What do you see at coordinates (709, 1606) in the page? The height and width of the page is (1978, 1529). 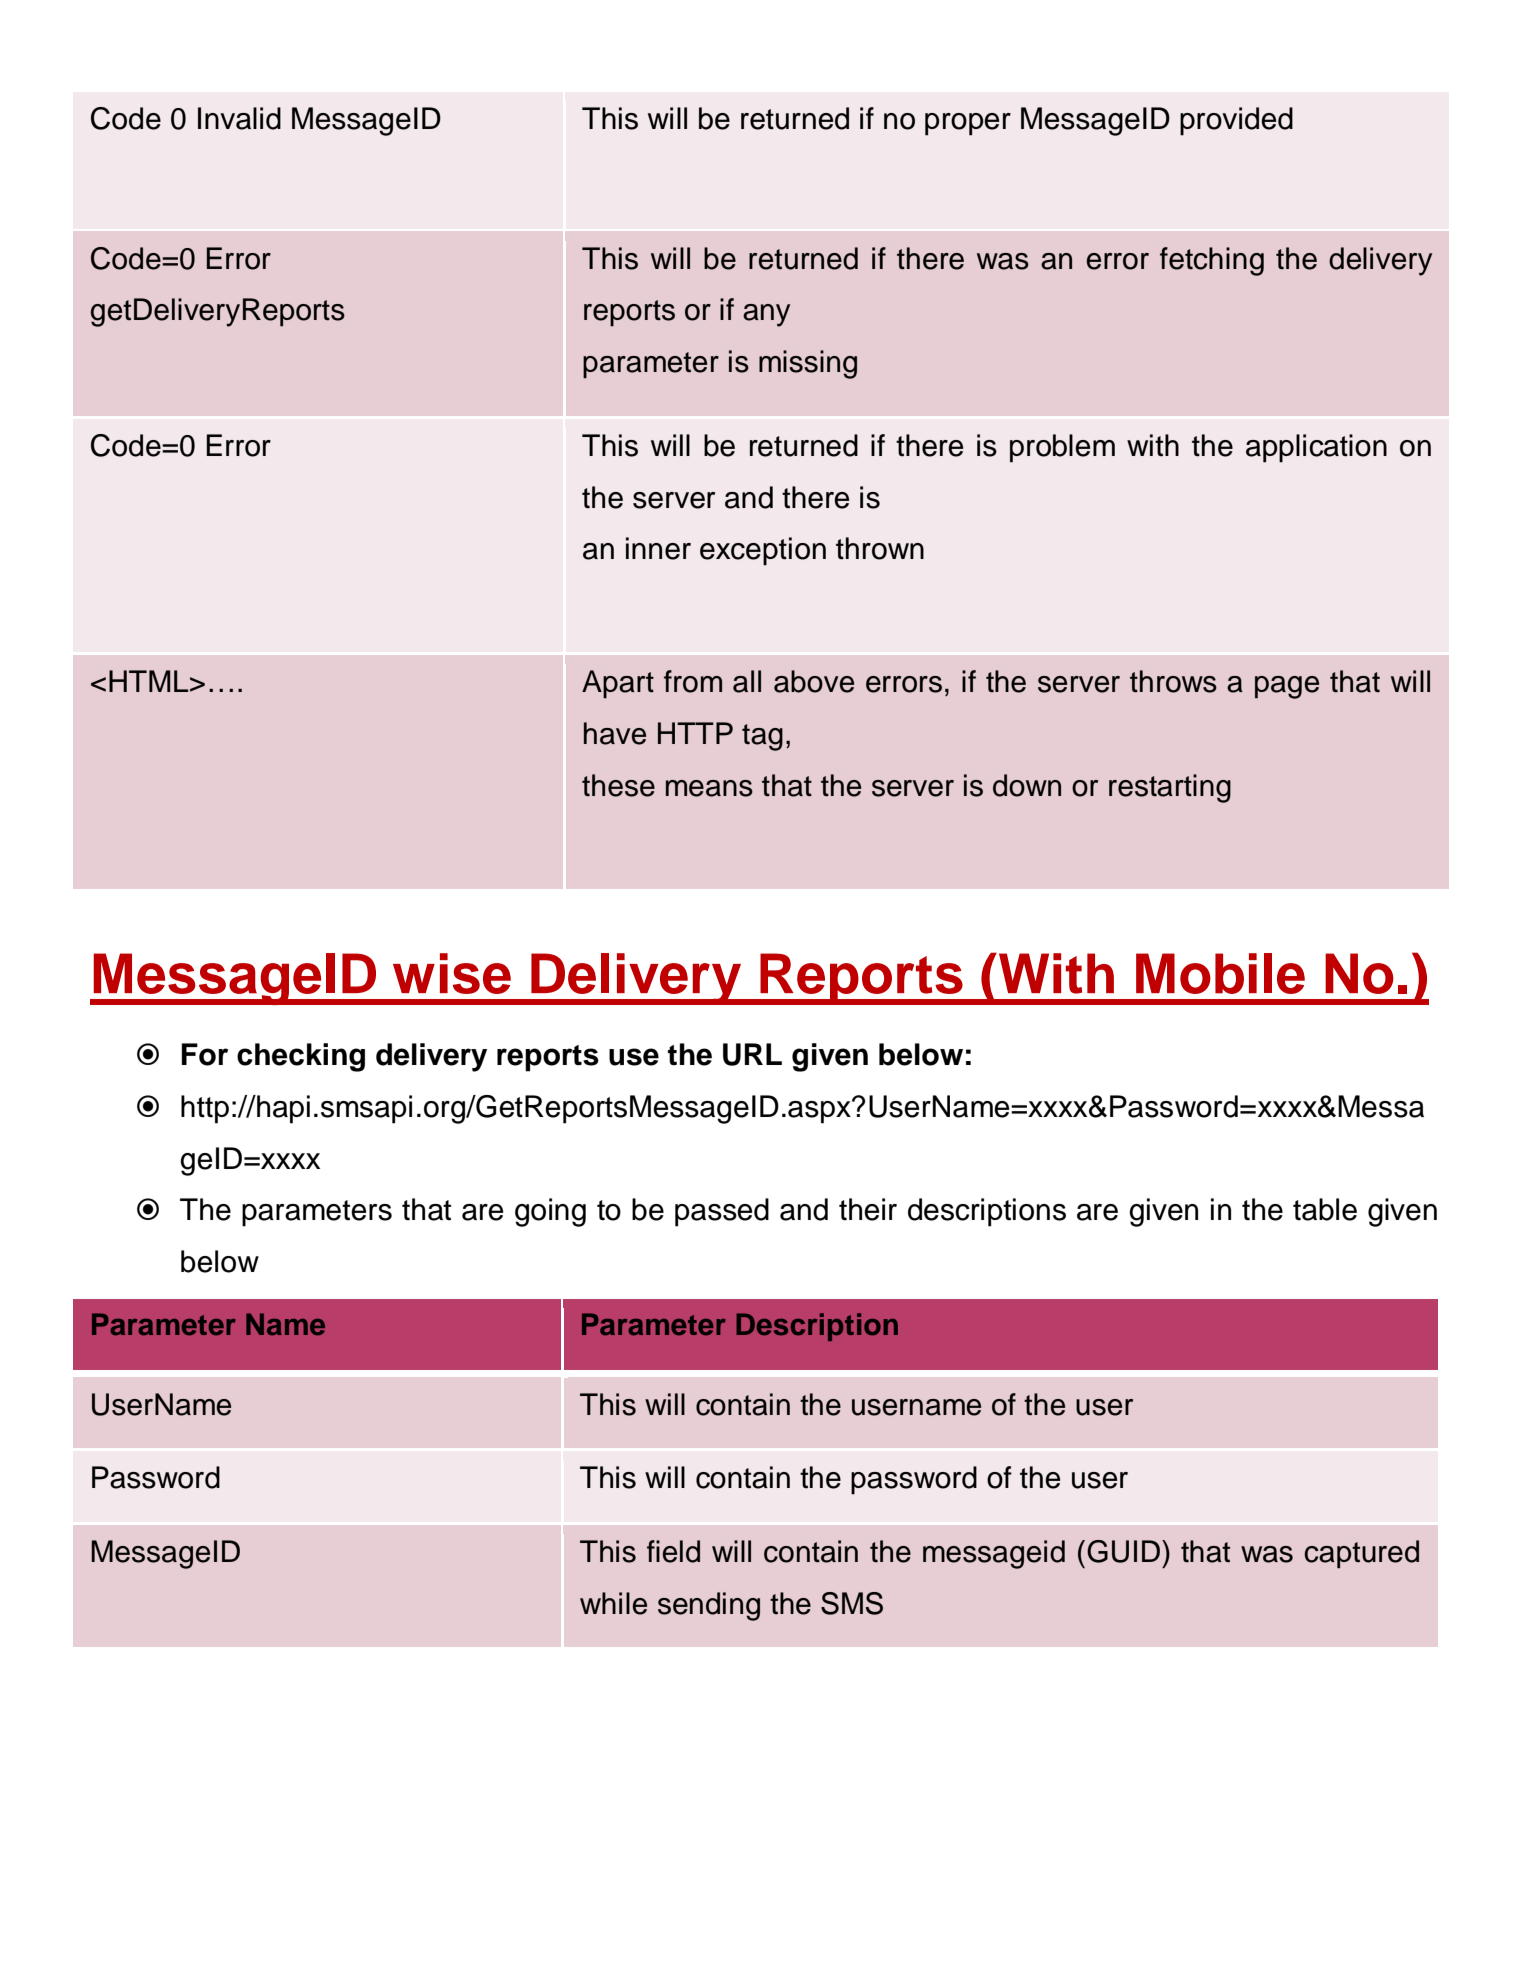 I see `sending` at bounding box center [709, 1606].
